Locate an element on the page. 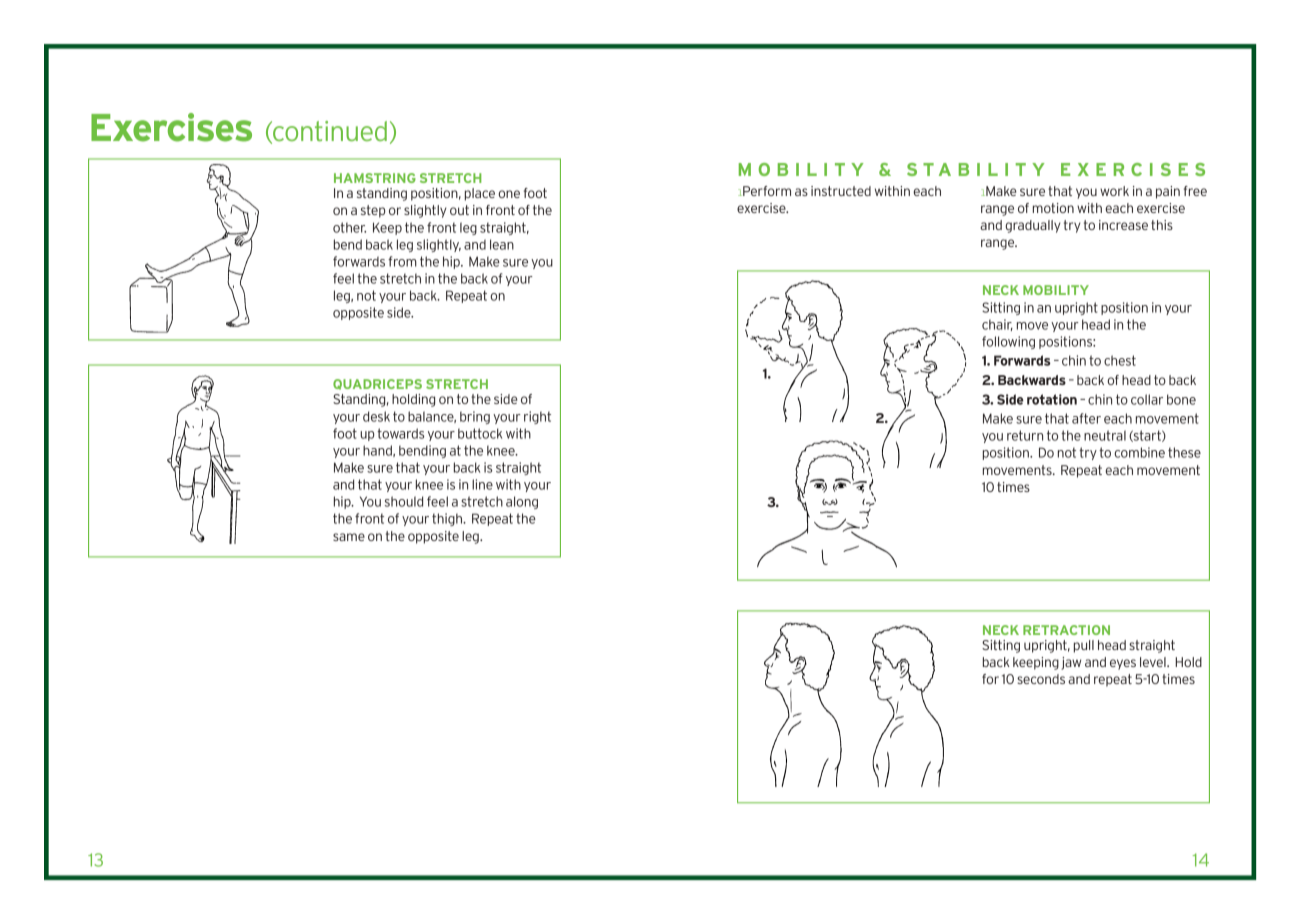 This image has width=1298, height=924. place is located at coordinates (480, 194).
